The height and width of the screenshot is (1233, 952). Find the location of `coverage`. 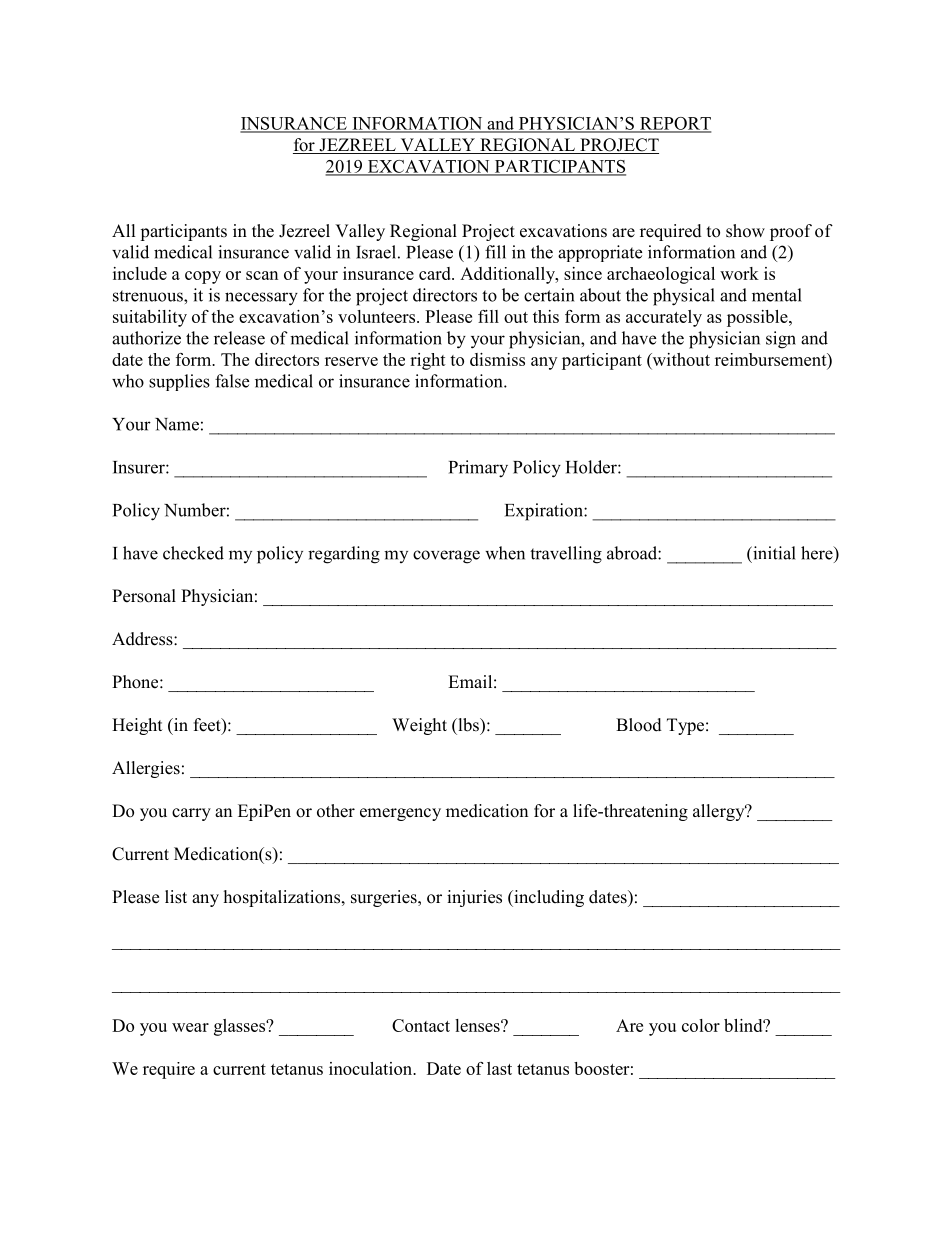

coverage is located at coordinates (446, 557).
